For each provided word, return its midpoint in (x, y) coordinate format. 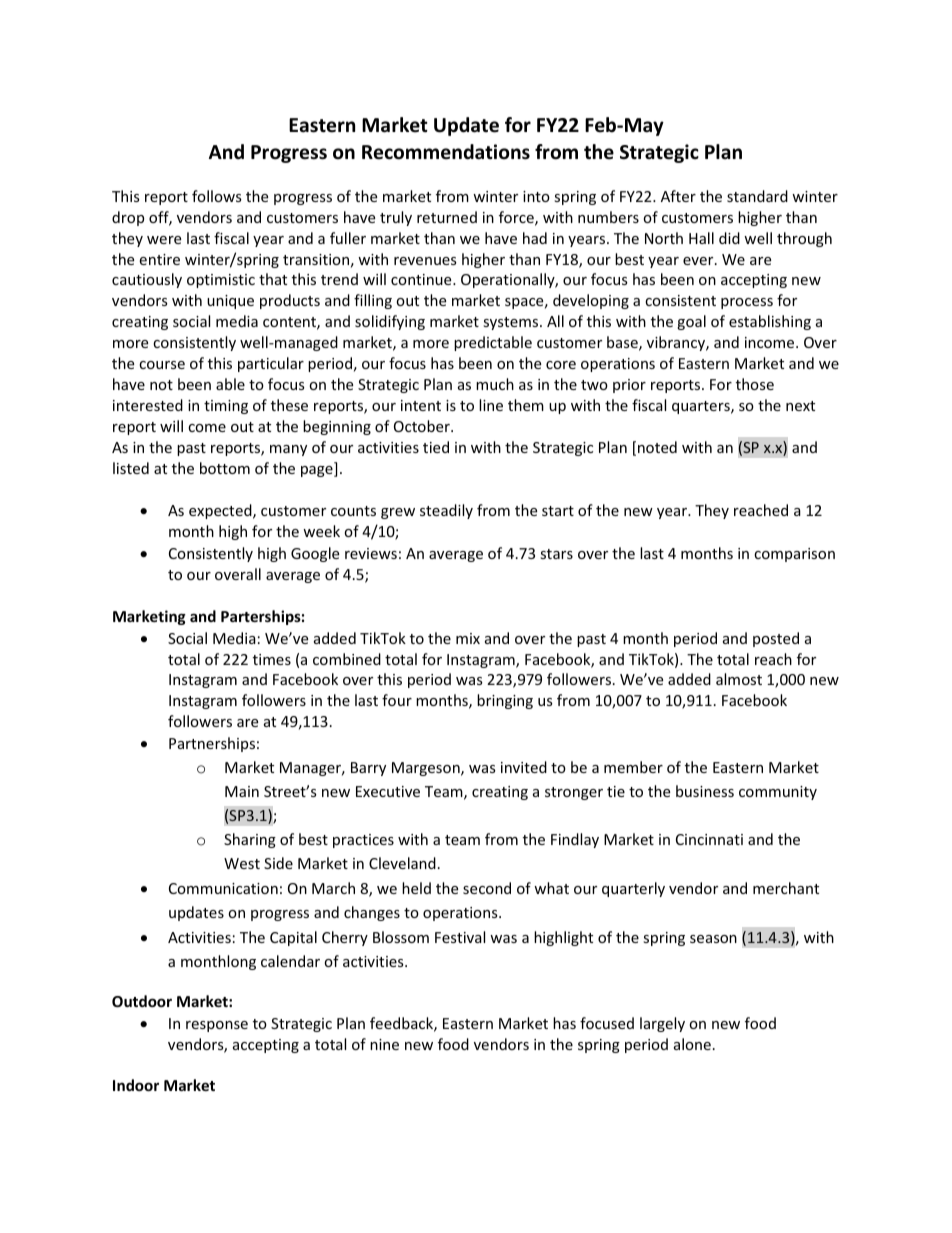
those (755, 384)
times (272, 659)
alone (692, 1044)
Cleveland (402, 863)
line (491, 405)
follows (217, 196)
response (217, 1026)
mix (468, 638)
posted (776, 639)
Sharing (250, 840)
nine (384, 1044)
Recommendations (446, 152)
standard (757, 196)
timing (226, 407)
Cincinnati (709, 839)
